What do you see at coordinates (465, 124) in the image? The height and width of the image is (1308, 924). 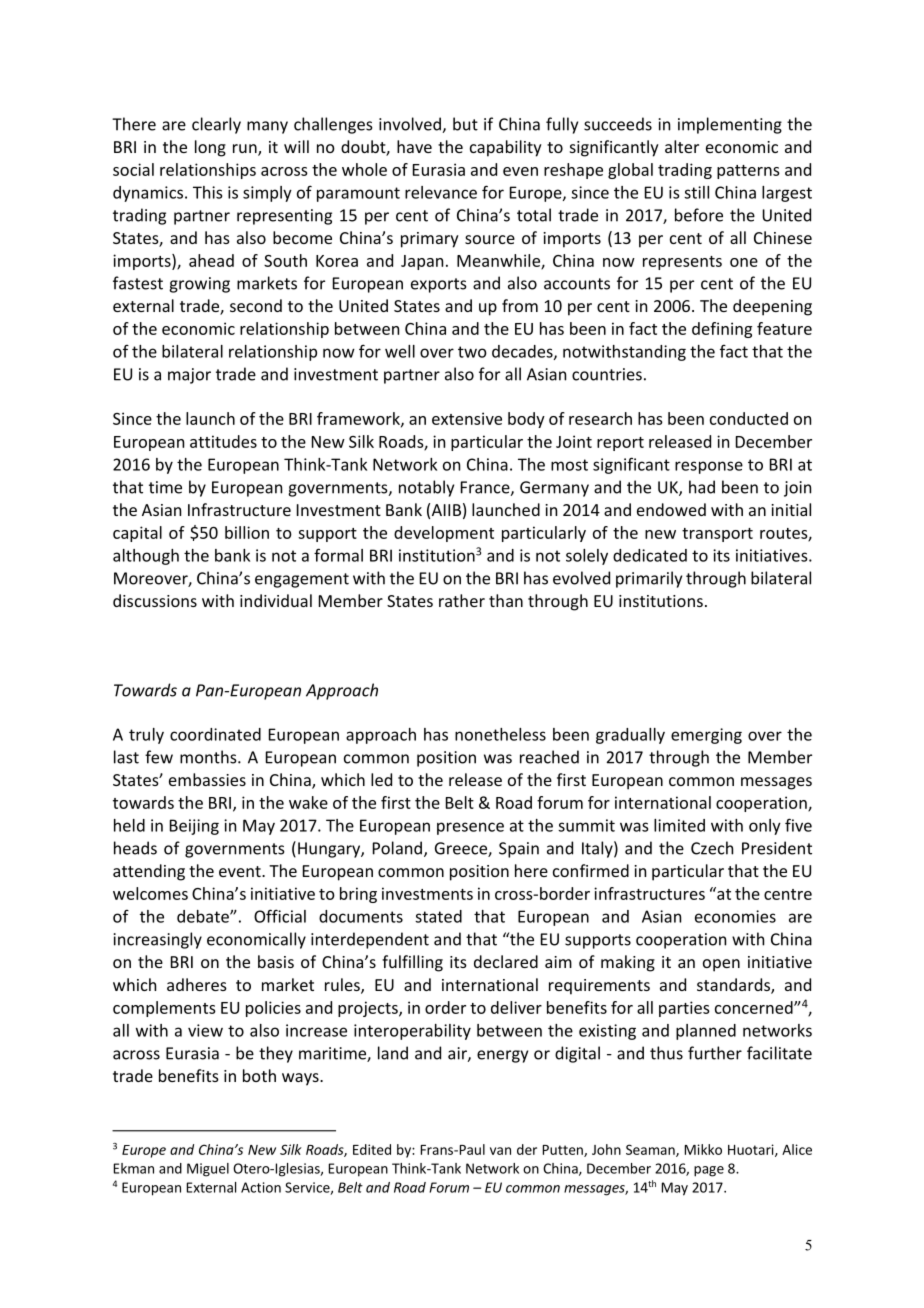 I see `but` at bounding box center [465, 124].
